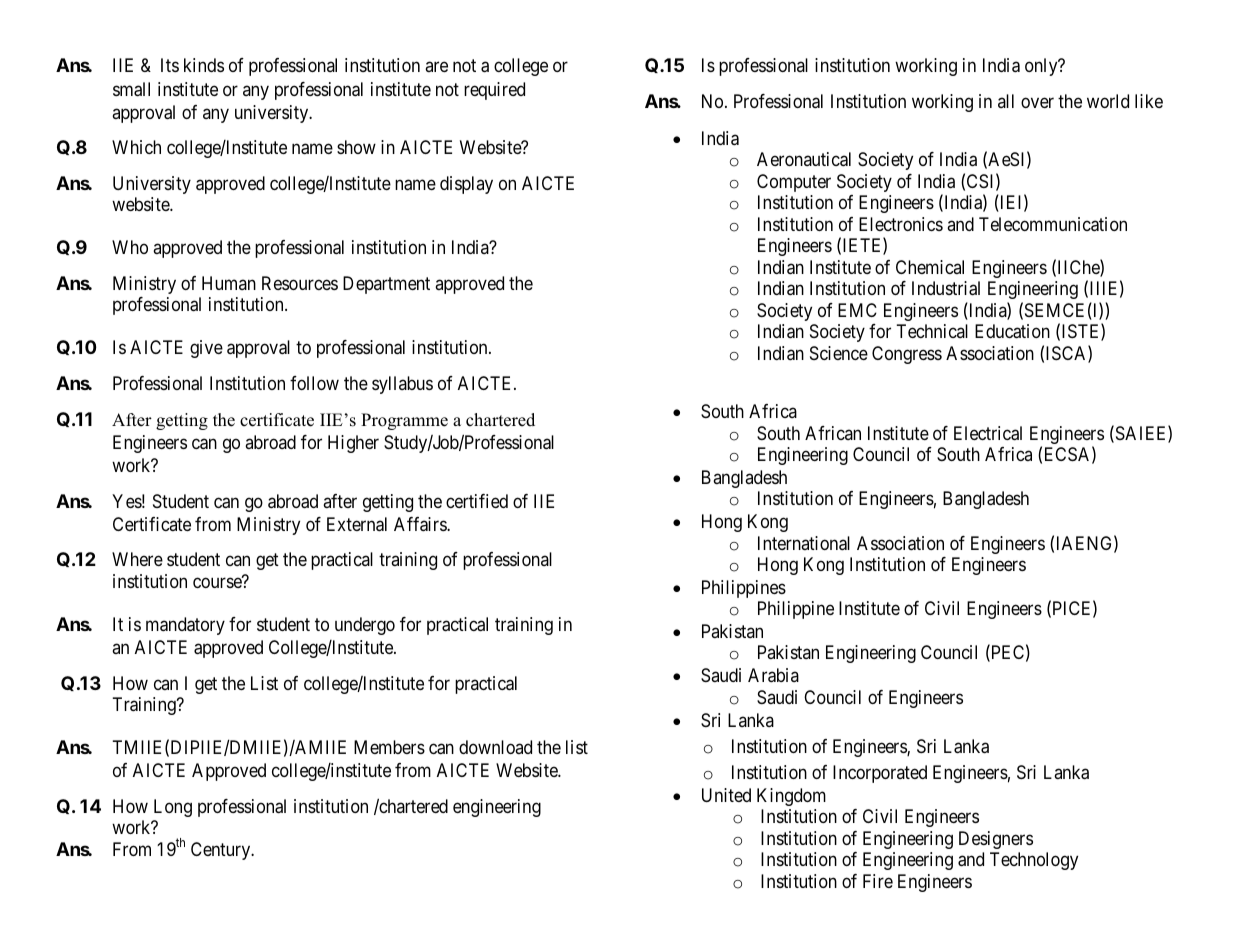 This image has width=1233, height=952. Describe the element at coordinates (494, 91) in the image. I see `required` at that location.
